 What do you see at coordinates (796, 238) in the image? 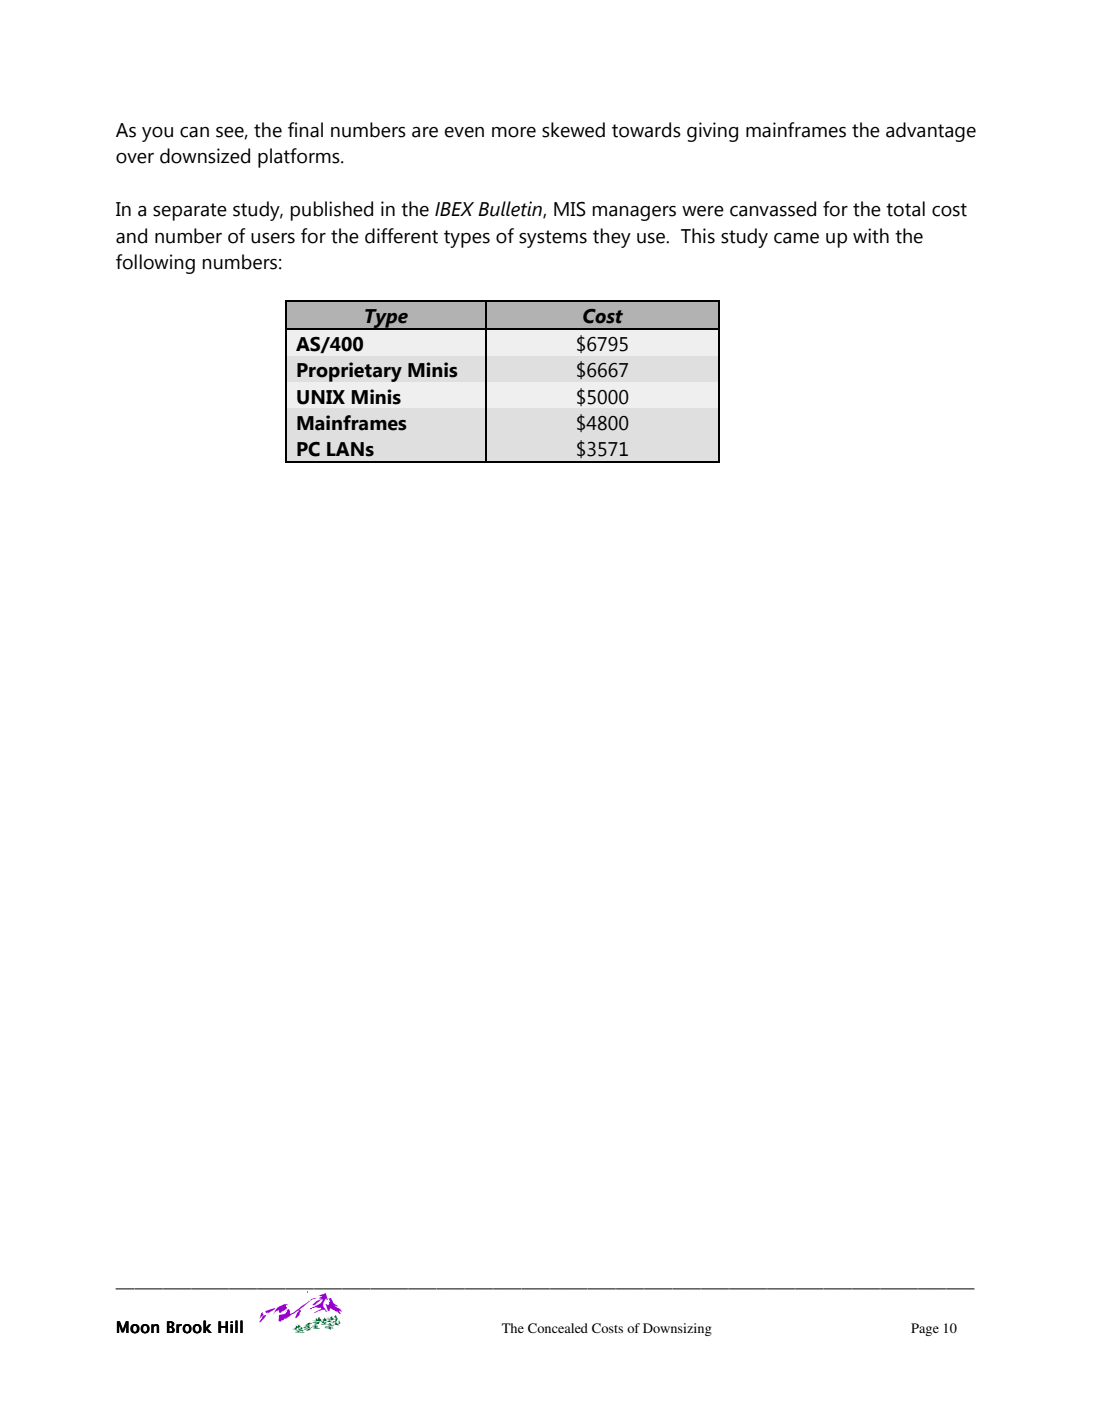
I see `came` at bounding box center [796, 238].
